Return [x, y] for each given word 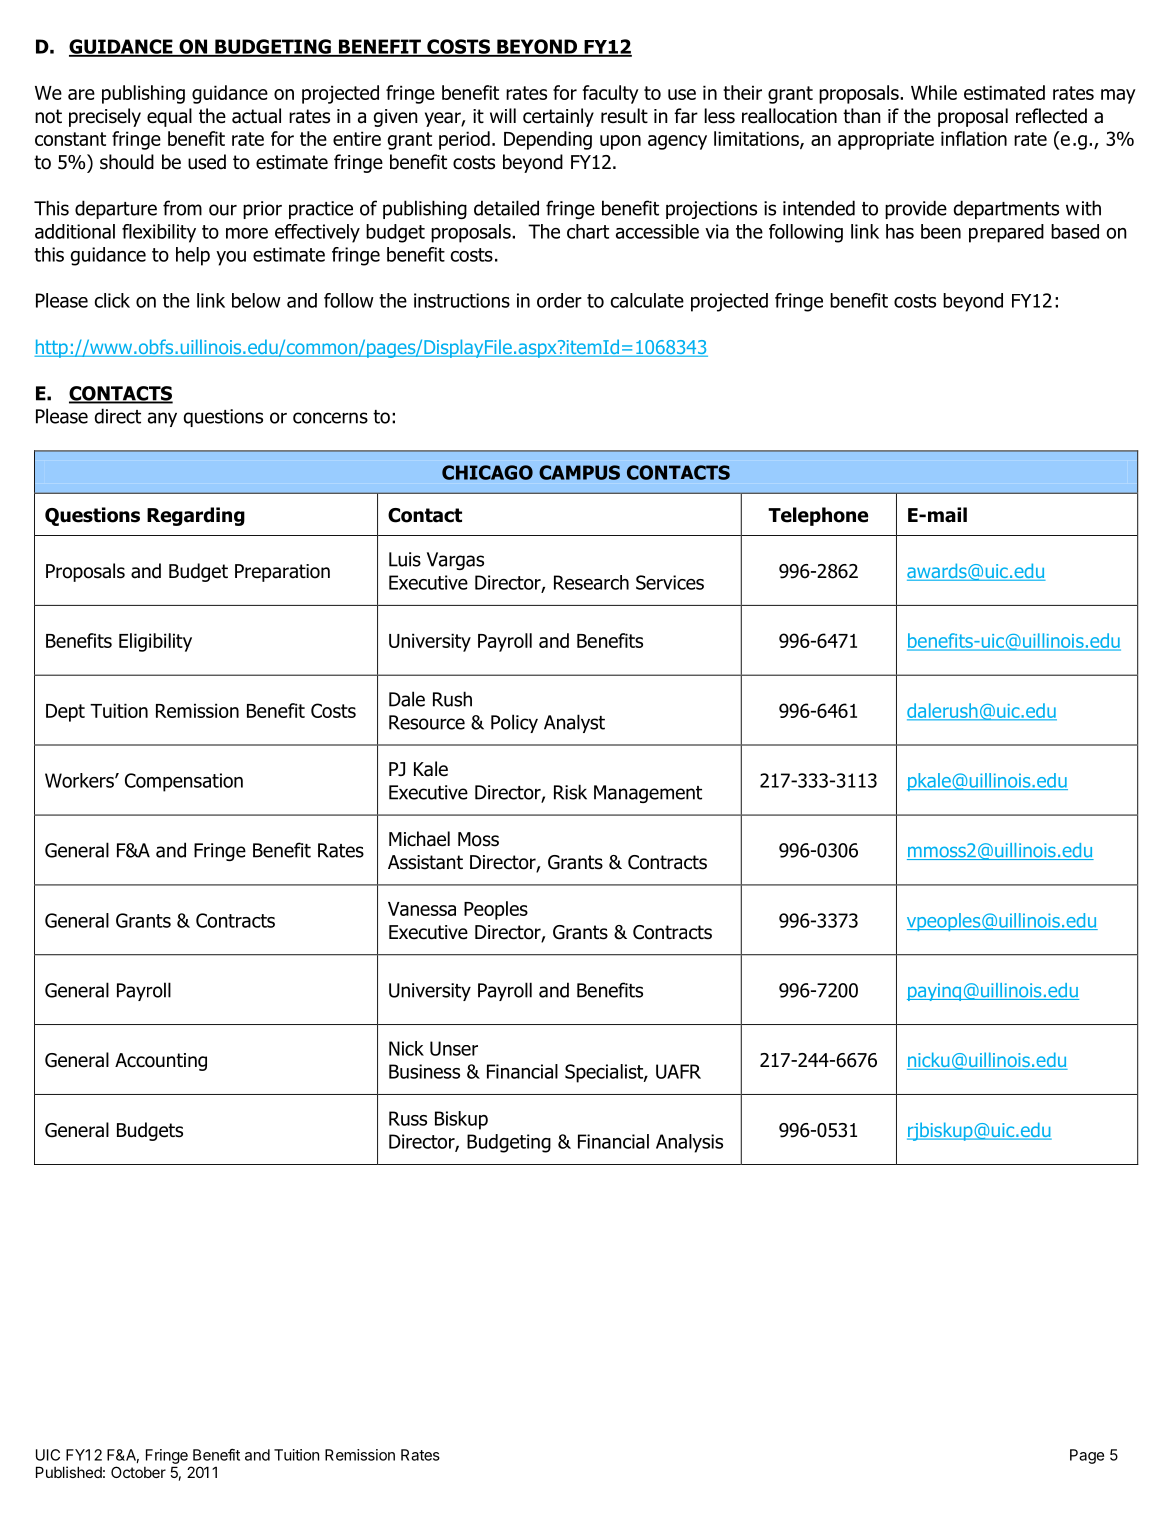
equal [169, 117]
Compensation [184, 782]
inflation [974, 138]
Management [648, 794]
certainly [558, 117]
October [138, 1472]
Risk [570, 792]
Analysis [689, 1143]
